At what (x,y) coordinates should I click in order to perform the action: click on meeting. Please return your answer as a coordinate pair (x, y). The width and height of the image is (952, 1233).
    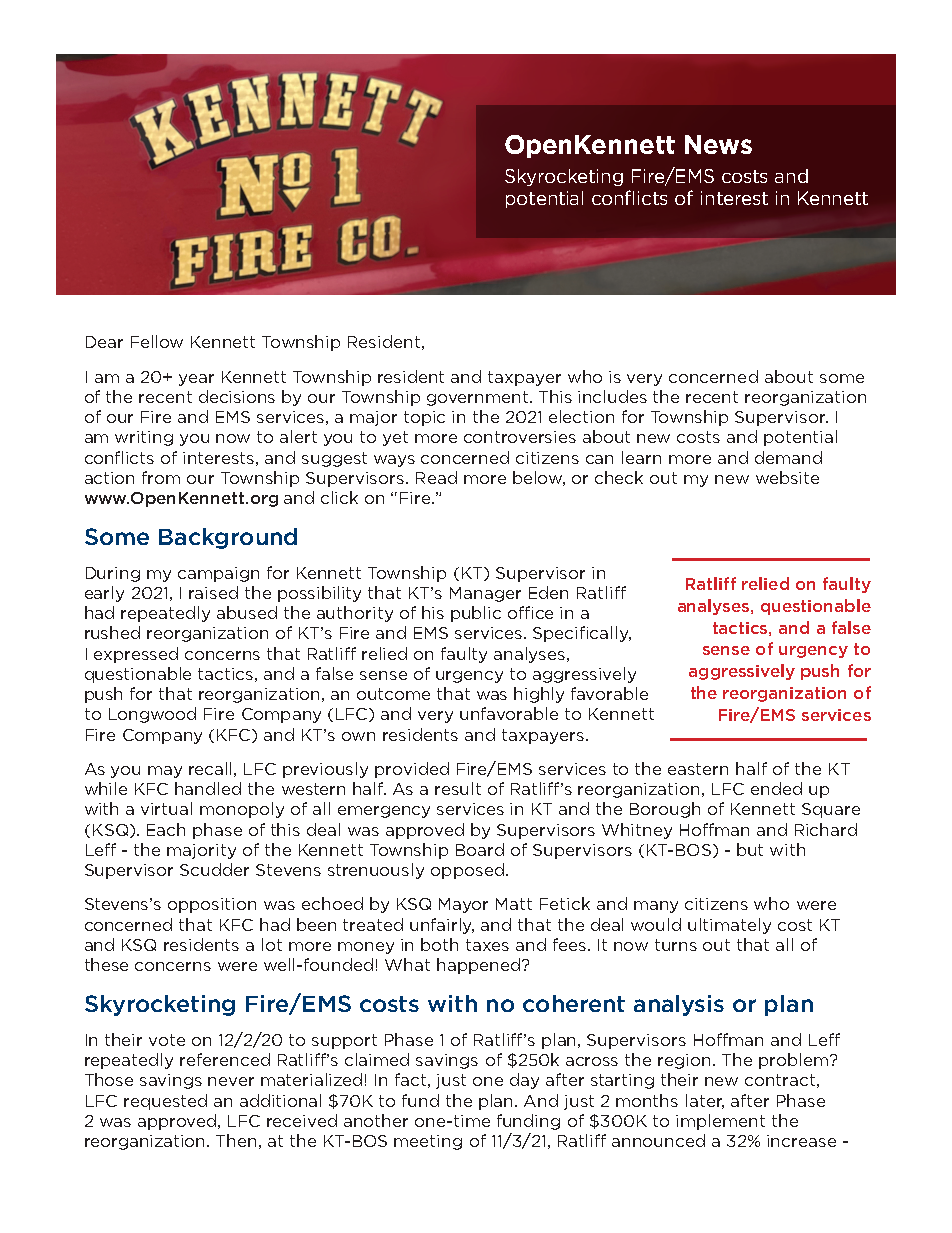
    Looking at the image, I should click on (428, 1142).
